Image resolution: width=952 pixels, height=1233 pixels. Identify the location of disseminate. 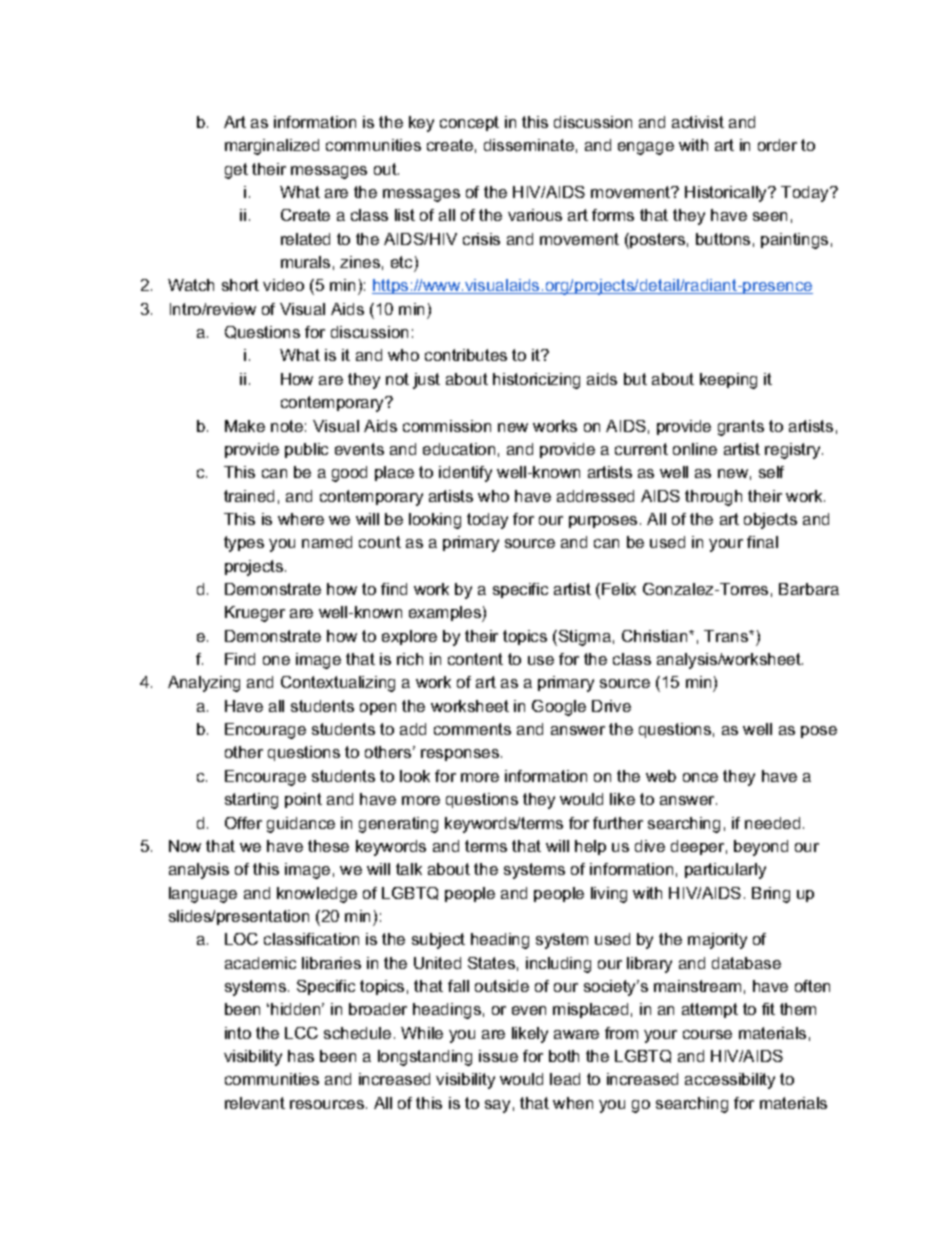
(529, 145).
